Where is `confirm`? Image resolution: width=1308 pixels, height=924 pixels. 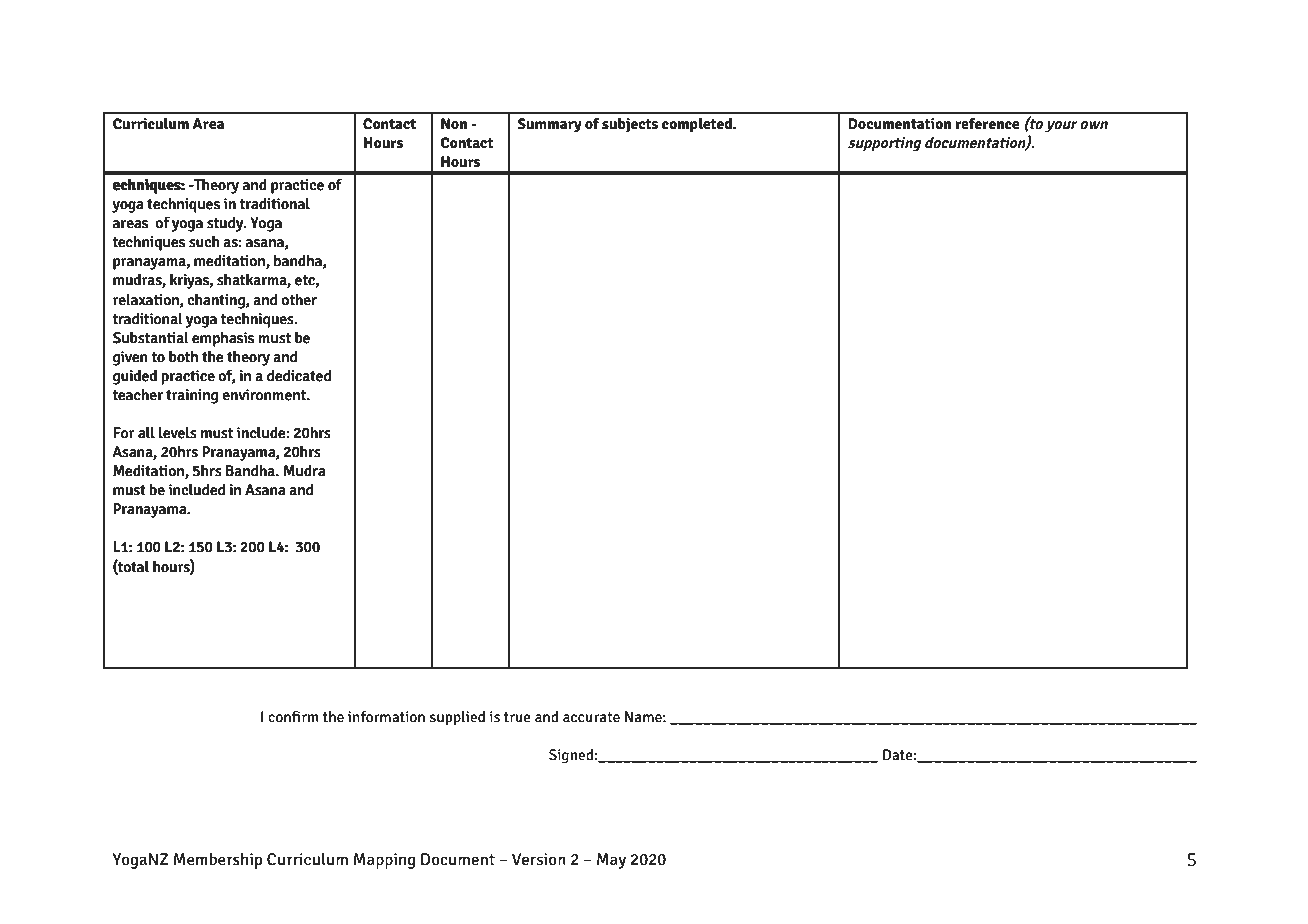 confirm is located at coordinates (293, 716).
